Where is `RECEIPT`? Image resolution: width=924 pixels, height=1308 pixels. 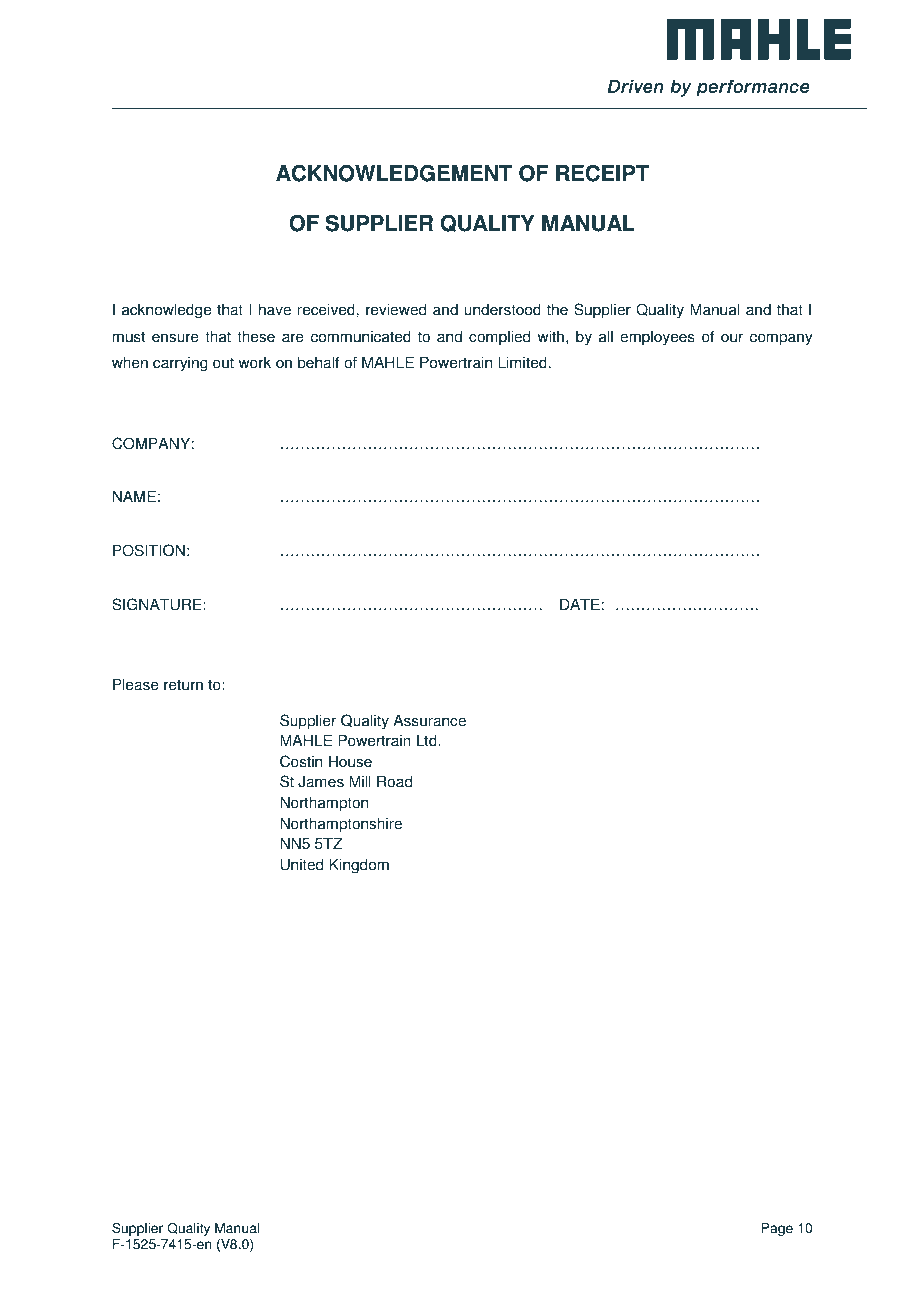
RECEIPT is located at coordinates (602, 173).
